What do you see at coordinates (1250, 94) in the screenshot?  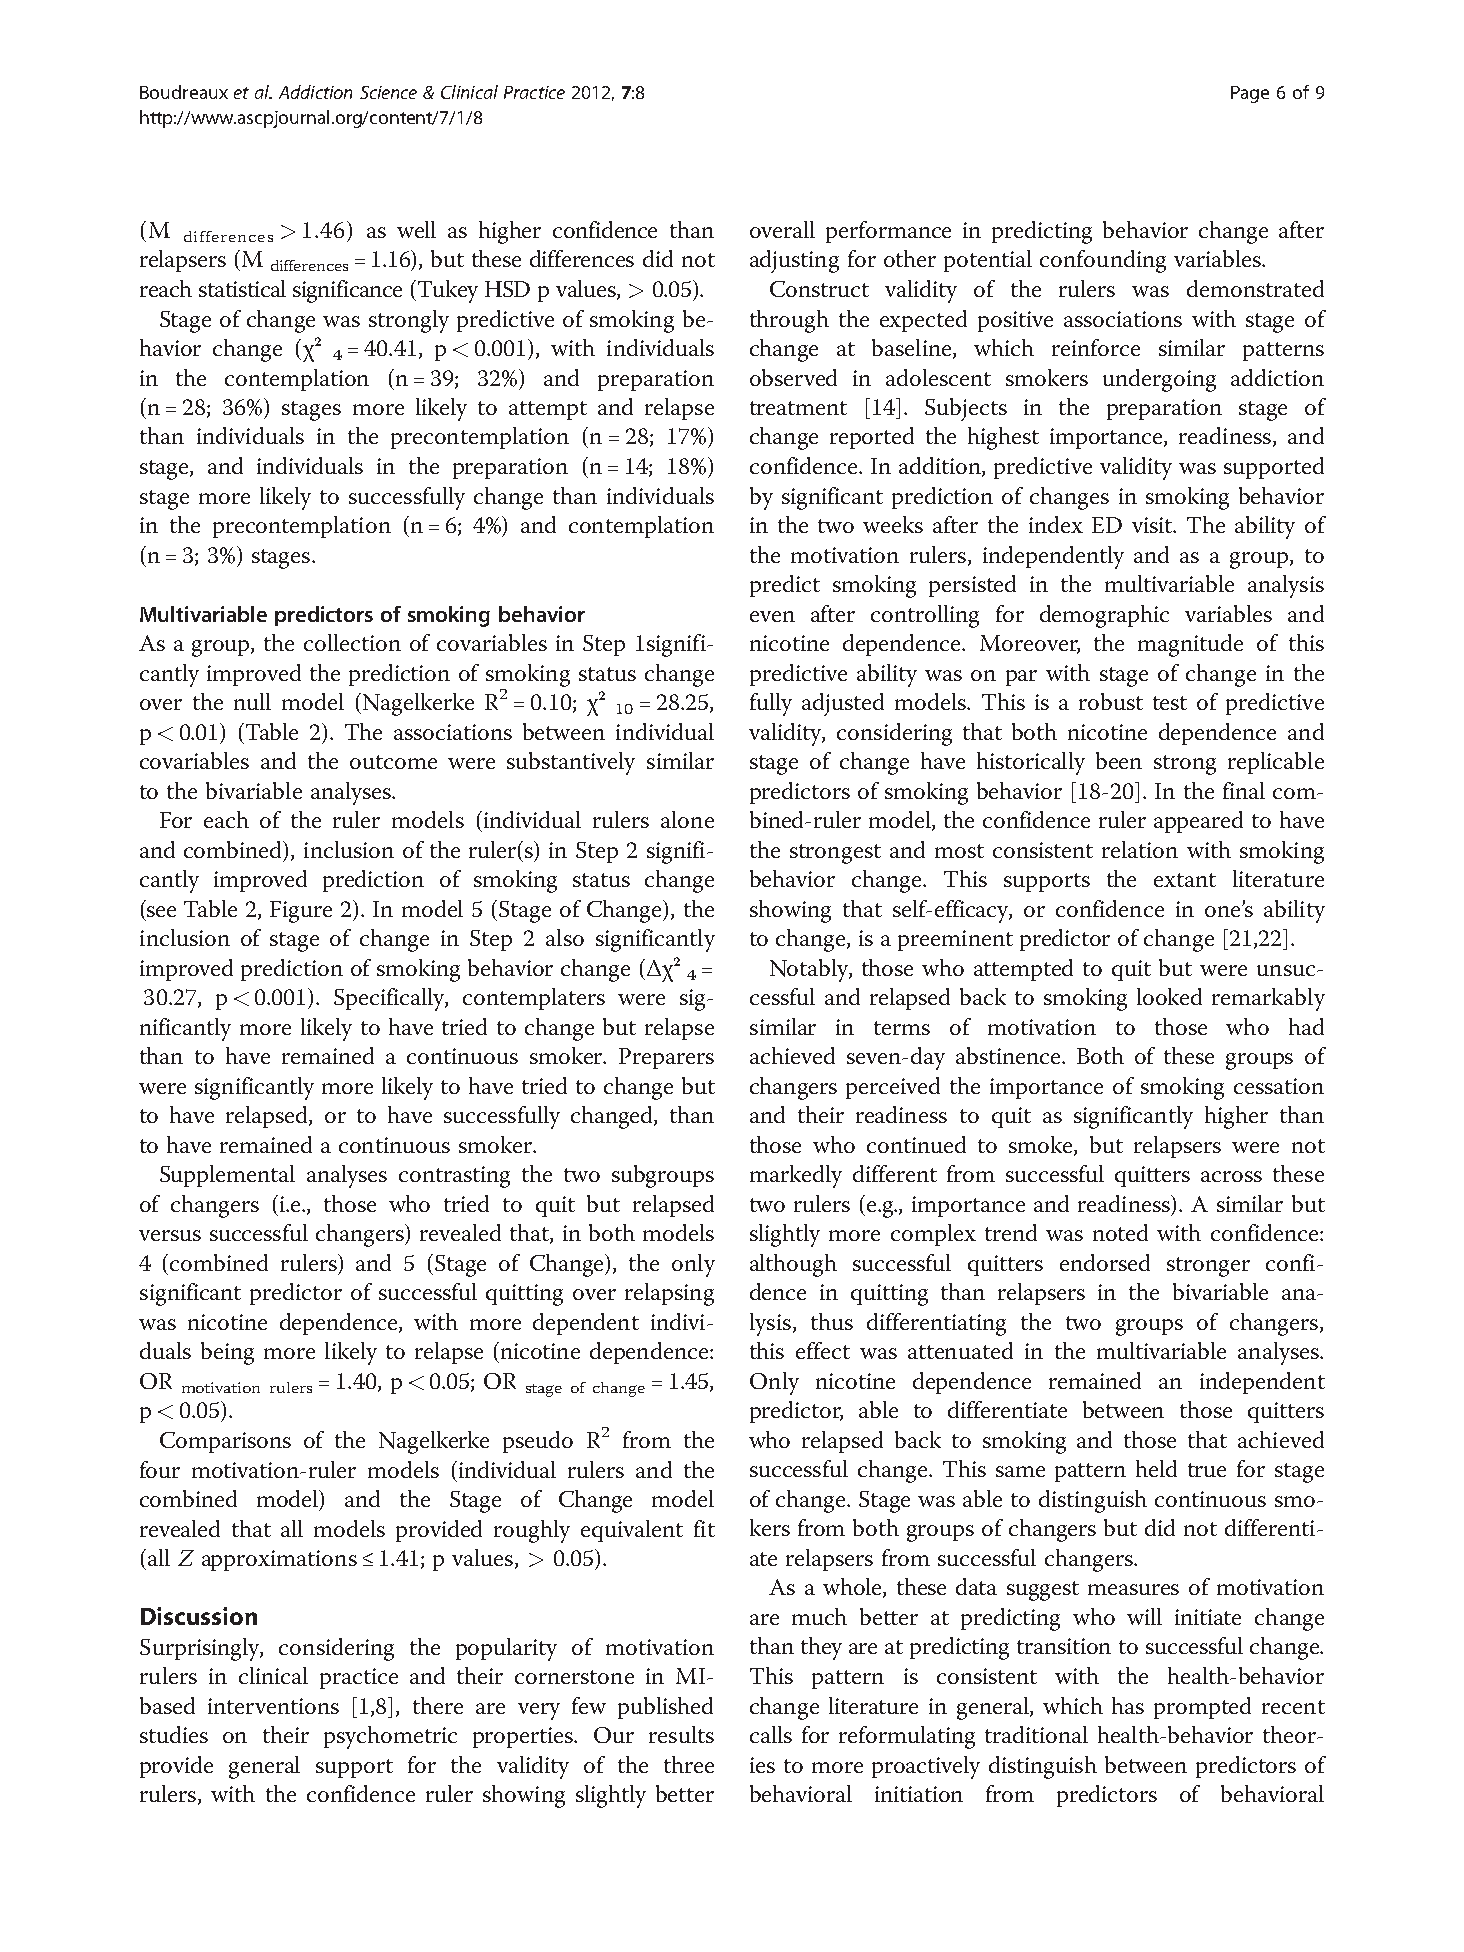 I see `Page` at bounding box center [1250, 94].
